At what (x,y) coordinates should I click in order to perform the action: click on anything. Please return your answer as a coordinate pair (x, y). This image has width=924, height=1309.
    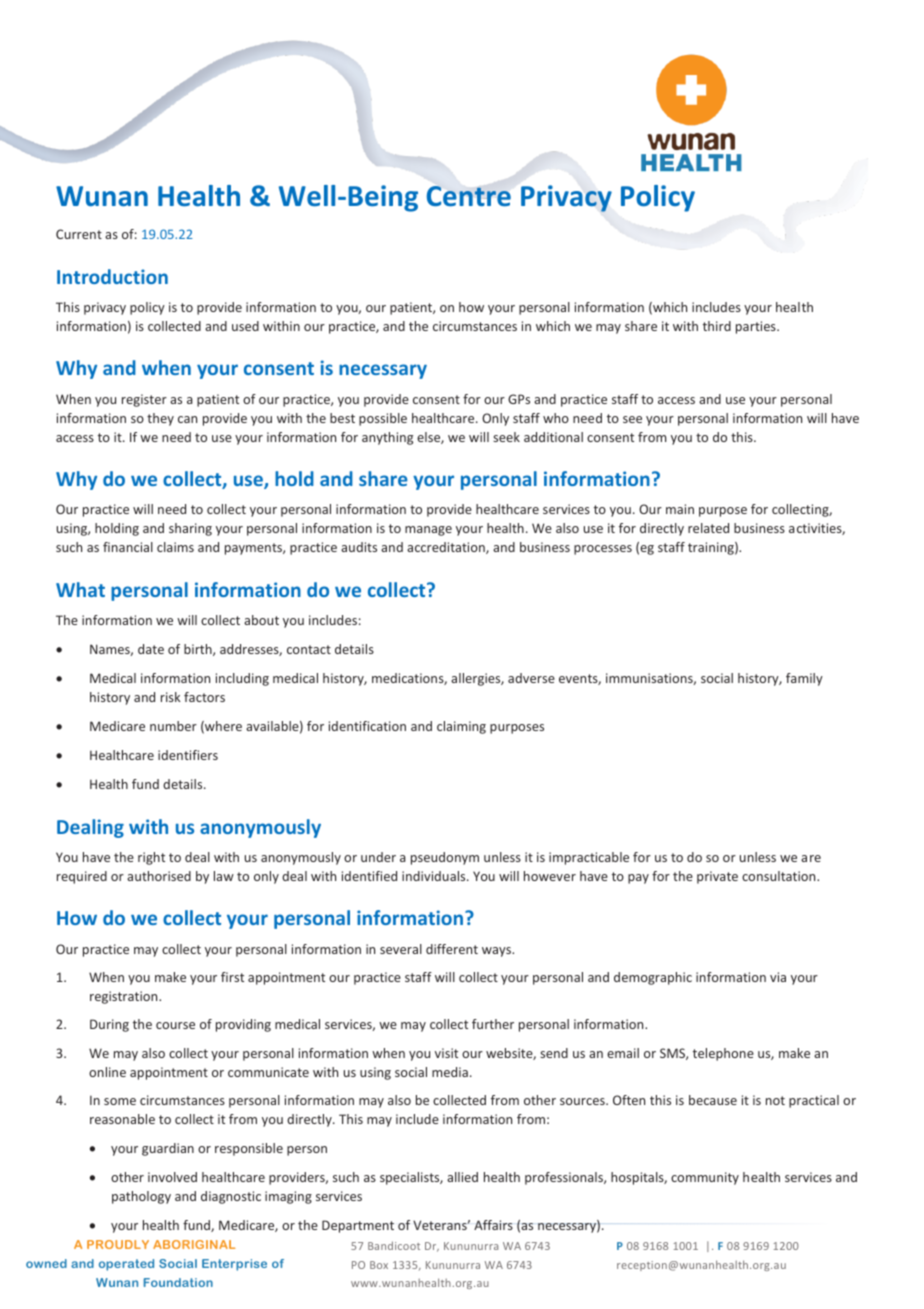
    Looking at the image, I should click on (387, 438).
